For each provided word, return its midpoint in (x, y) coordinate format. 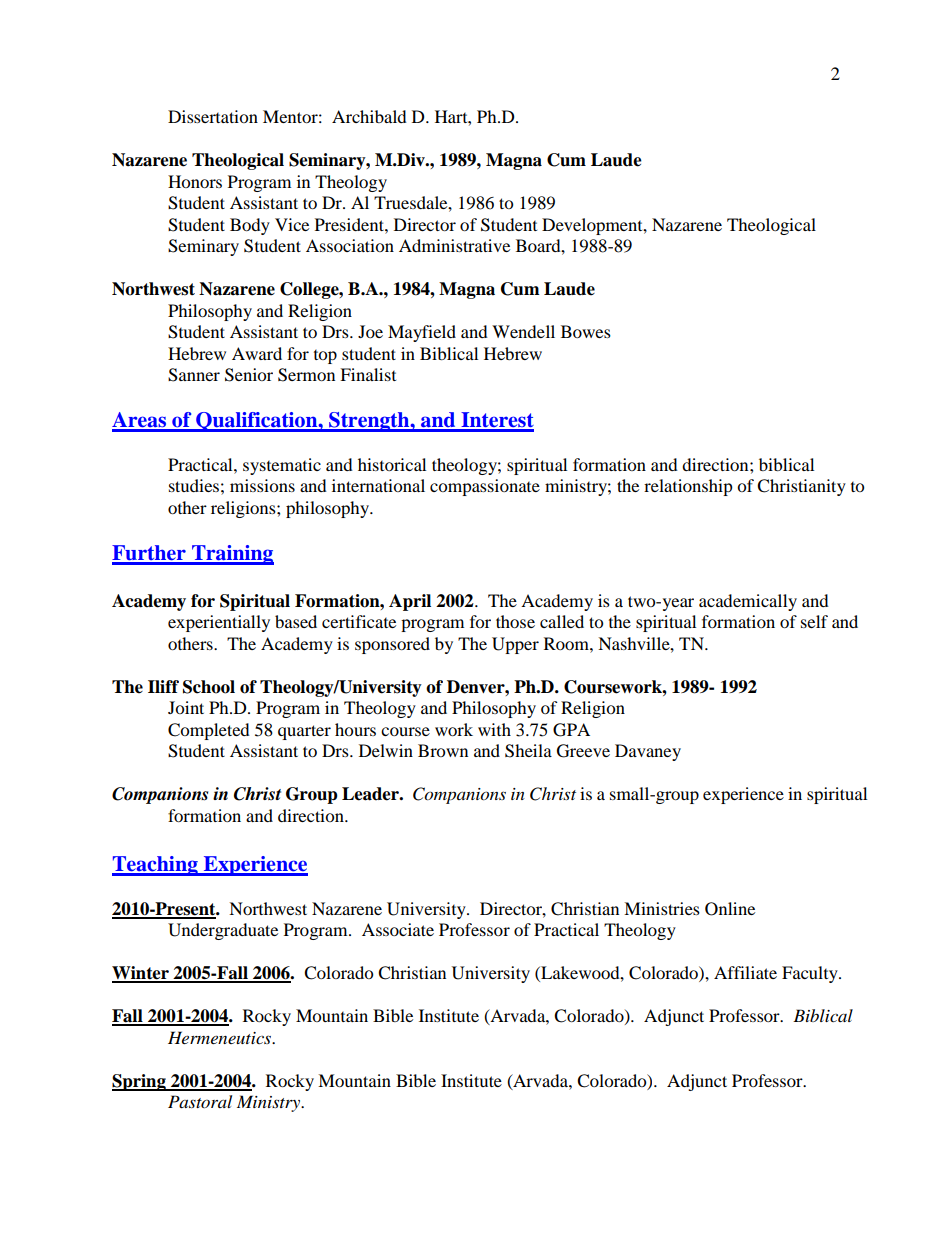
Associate (398, 929)
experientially (219, 623)
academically (748, 602)
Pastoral (200, 1101)
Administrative (454, 245)
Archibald (369, 116)
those (515, 621)
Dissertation (213, 116)
